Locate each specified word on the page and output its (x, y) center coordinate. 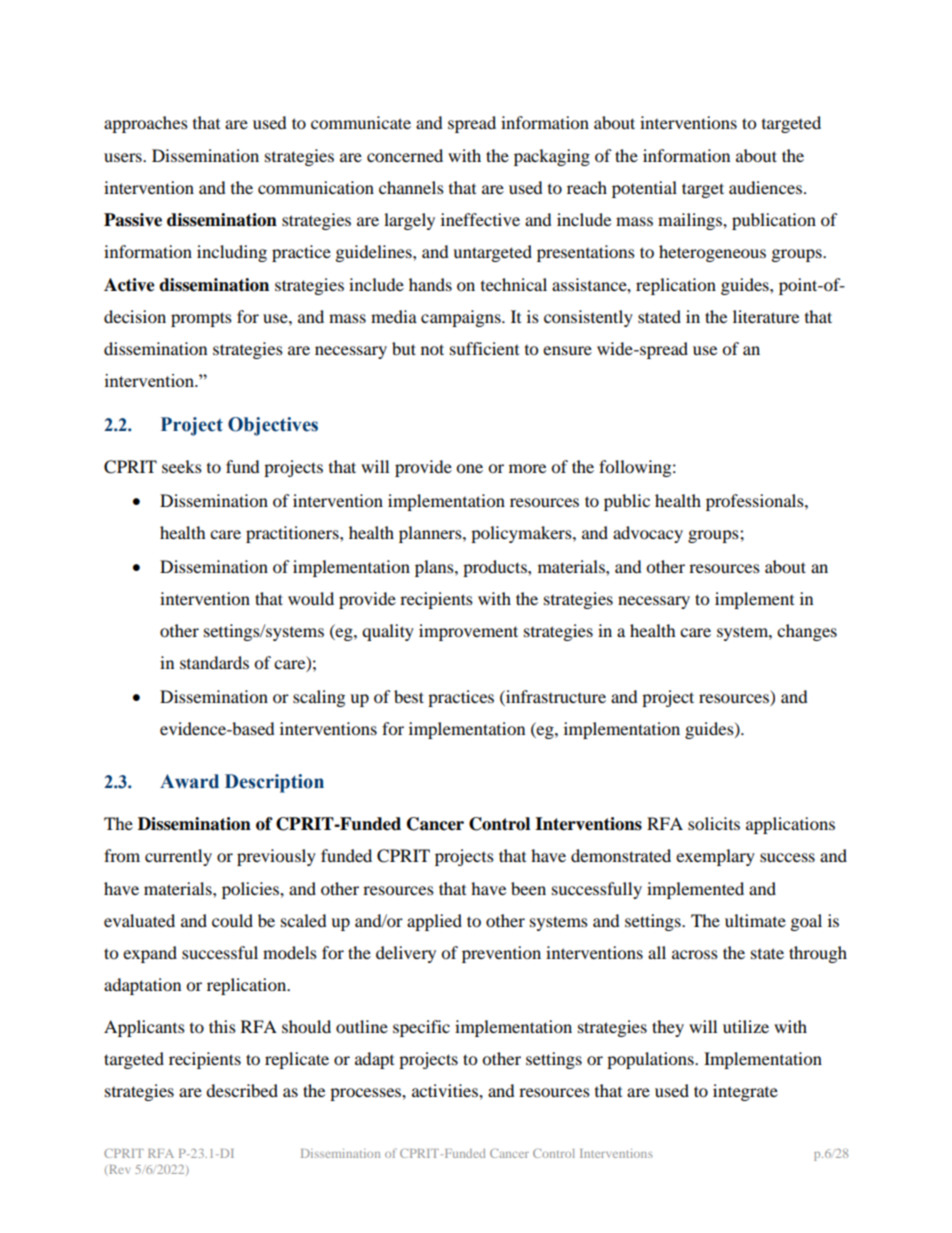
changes (807, 632)
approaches (146, 124)
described (242, 1090)
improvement (468, 632)
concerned (405, 155)
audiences (767, 187)
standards (214, 662)
